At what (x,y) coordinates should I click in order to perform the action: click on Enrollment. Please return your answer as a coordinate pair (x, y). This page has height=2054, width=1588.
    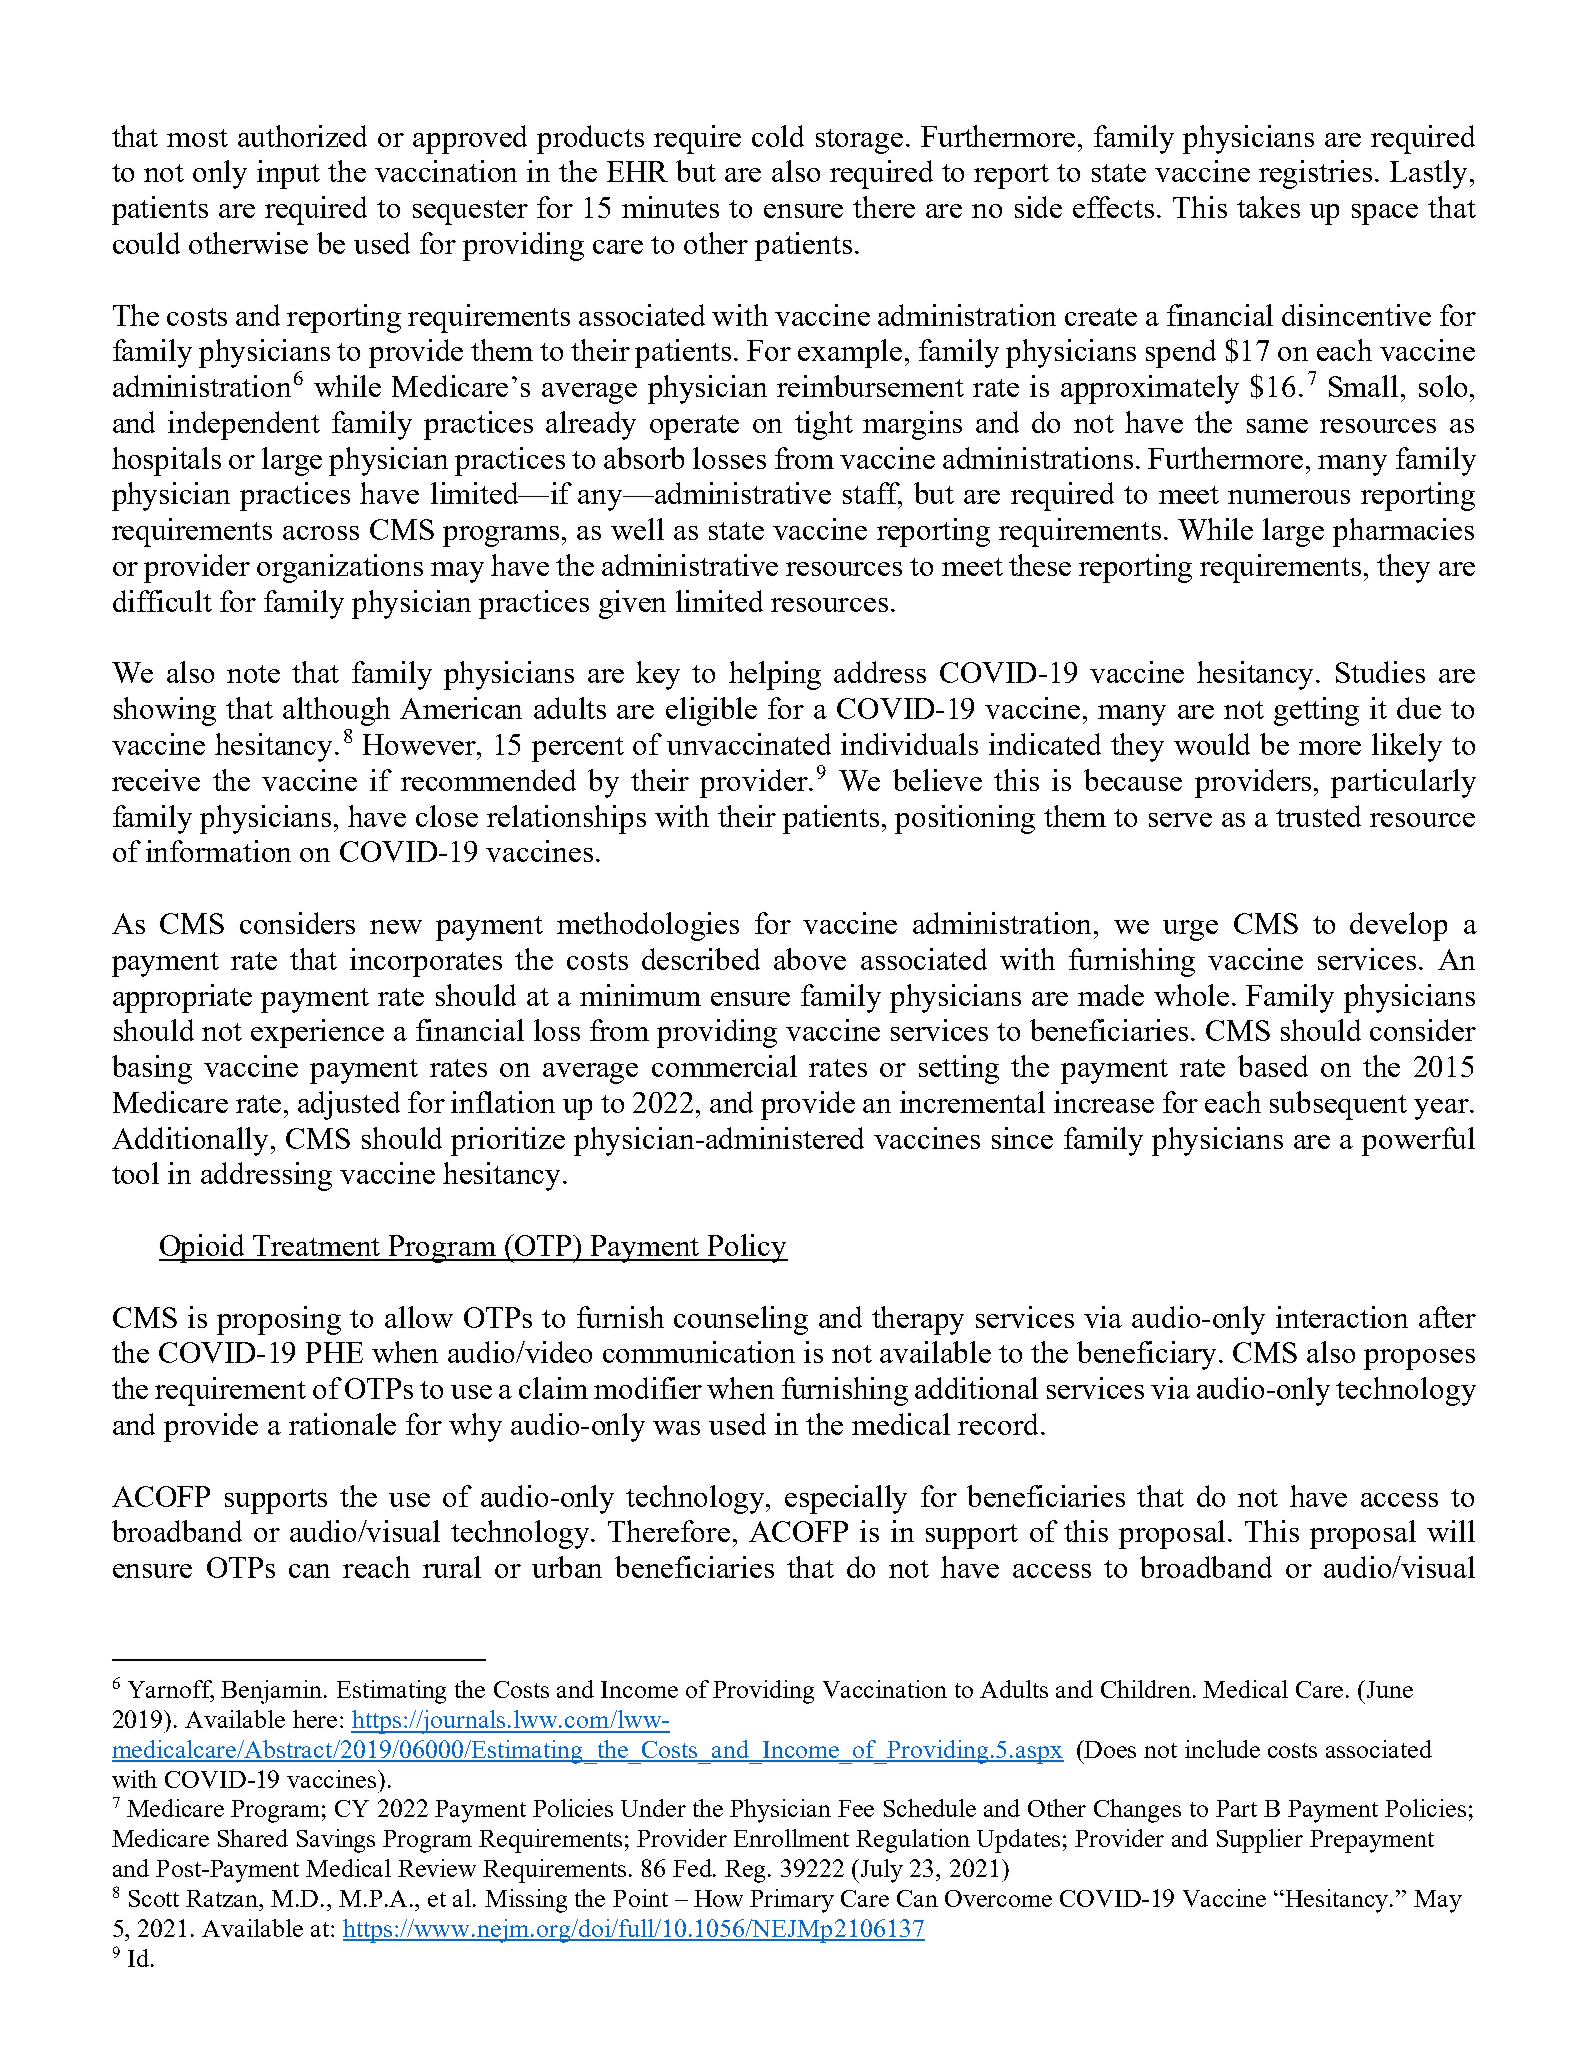
    Looking at the image, I should click on (791, 1838).
